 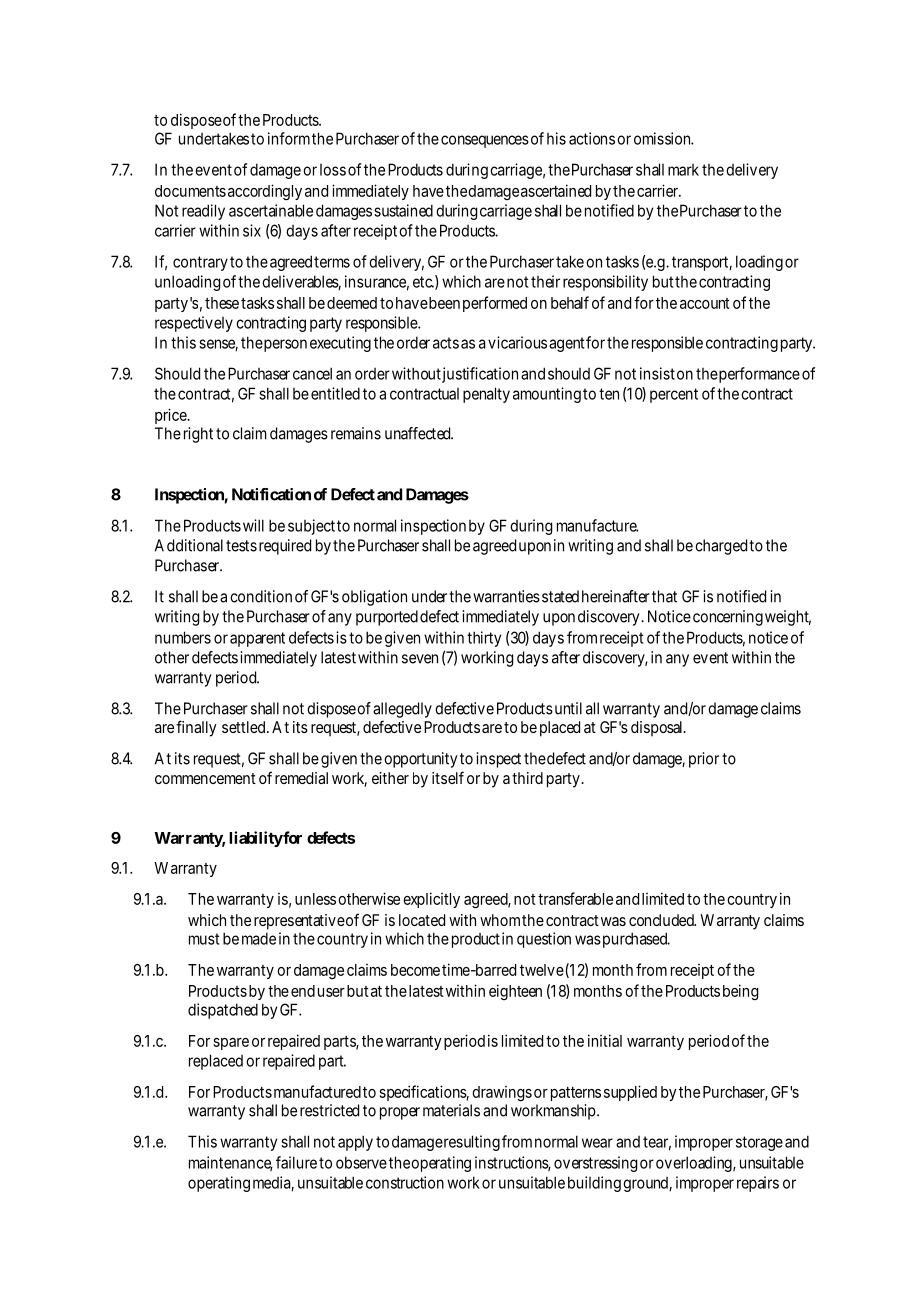 What do you see at coordinates (448, 777) in the document?
I see `itself` at bounding box center [448, 777].
